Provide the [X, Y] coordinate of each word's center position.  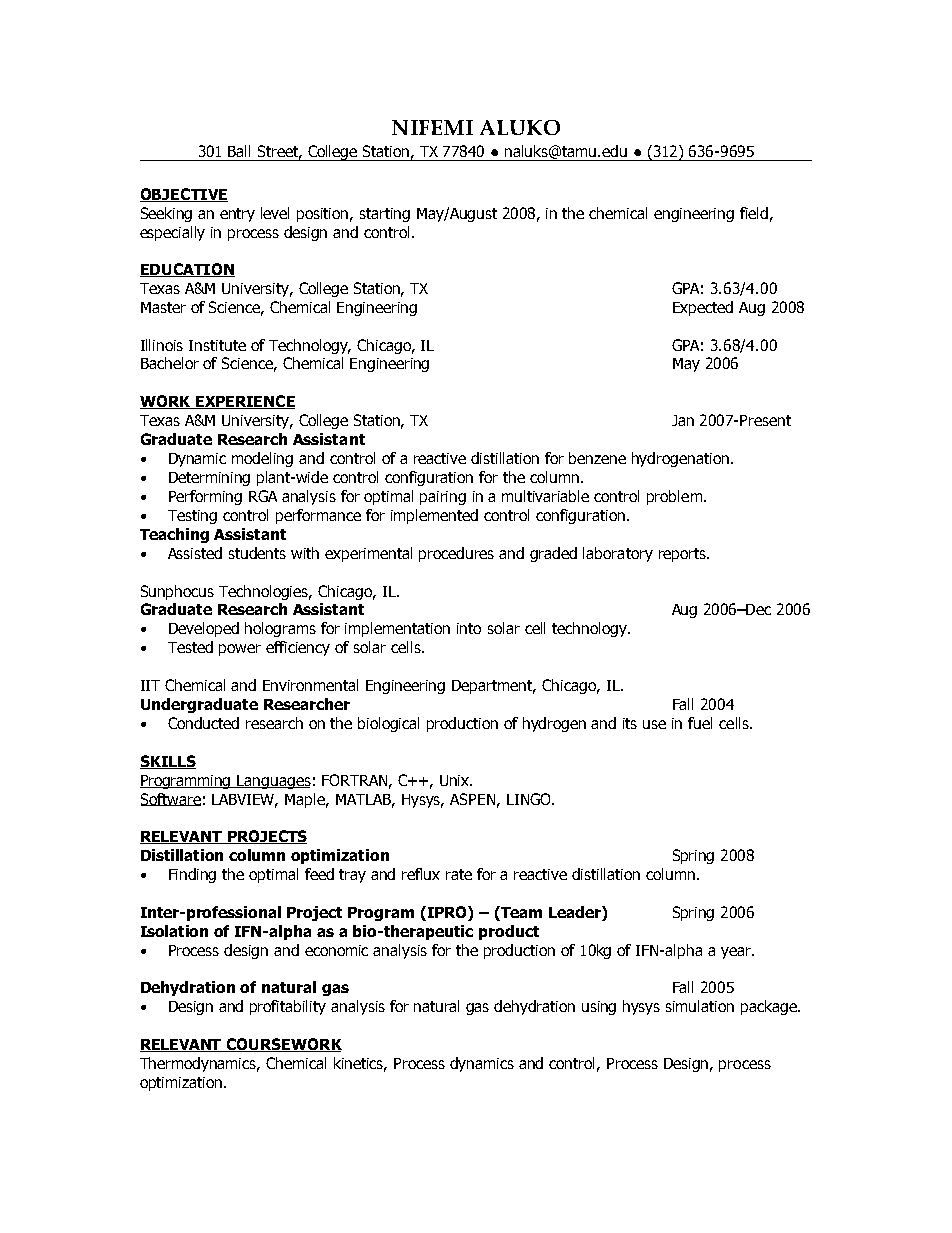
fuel [700, 723]
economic [336, 950]
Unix [456, 780]
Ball [239, 151]
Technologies [265, 592]
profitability [288, 1007]
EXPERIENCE [244, 402]
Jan [683, 420]
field [754, 213]
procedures [456, 554]
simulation [700, 1006]
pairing [443, 498]
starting [385, 215]
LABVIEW [245, 800]
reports [683, 555]
